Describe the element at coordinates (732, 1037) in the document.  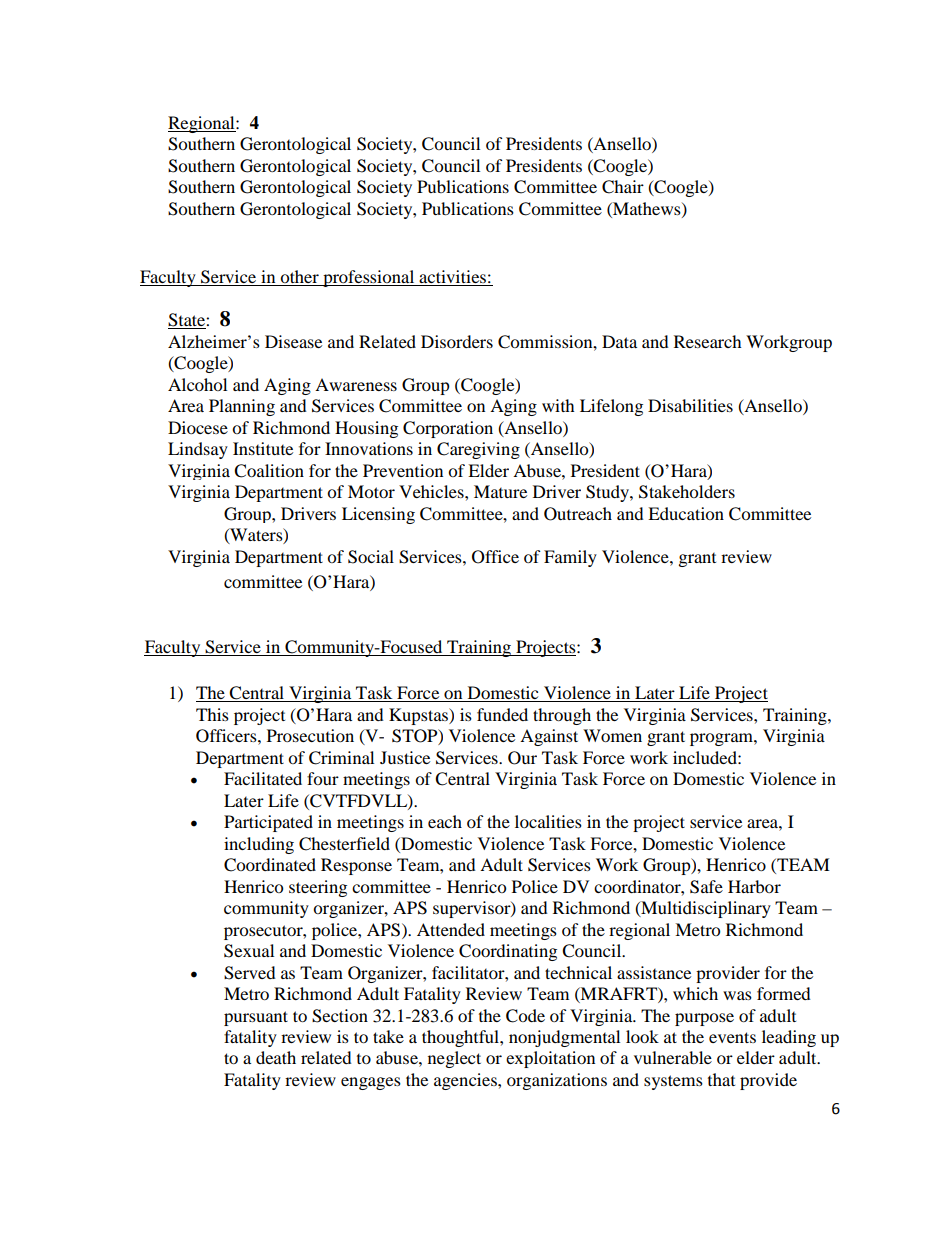
I see `events` at that location.
